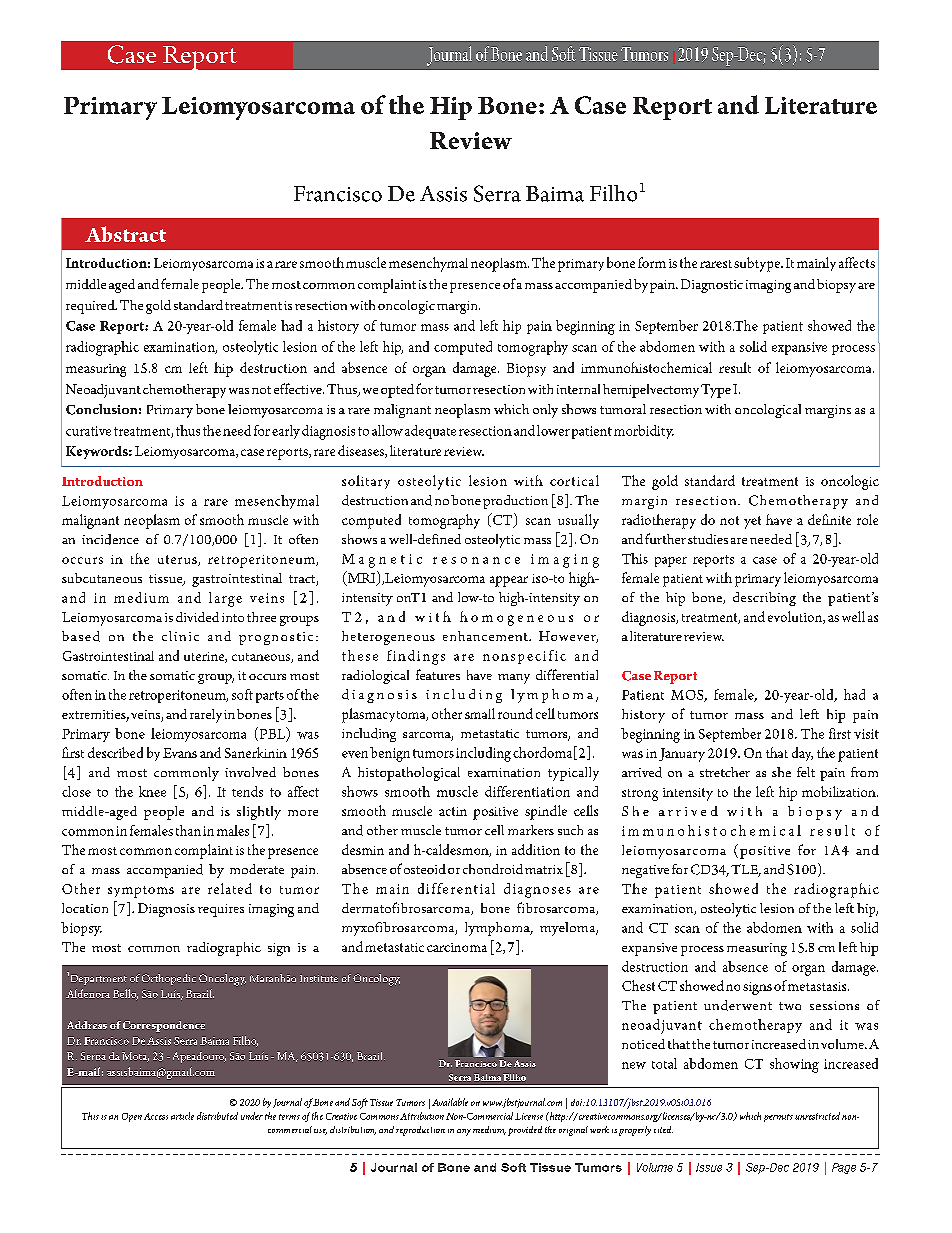 This document has width=952, height=1233. What do you see at coordinates (536, 849) in the document?
I see `addition` at bounding box center [536, 849].
